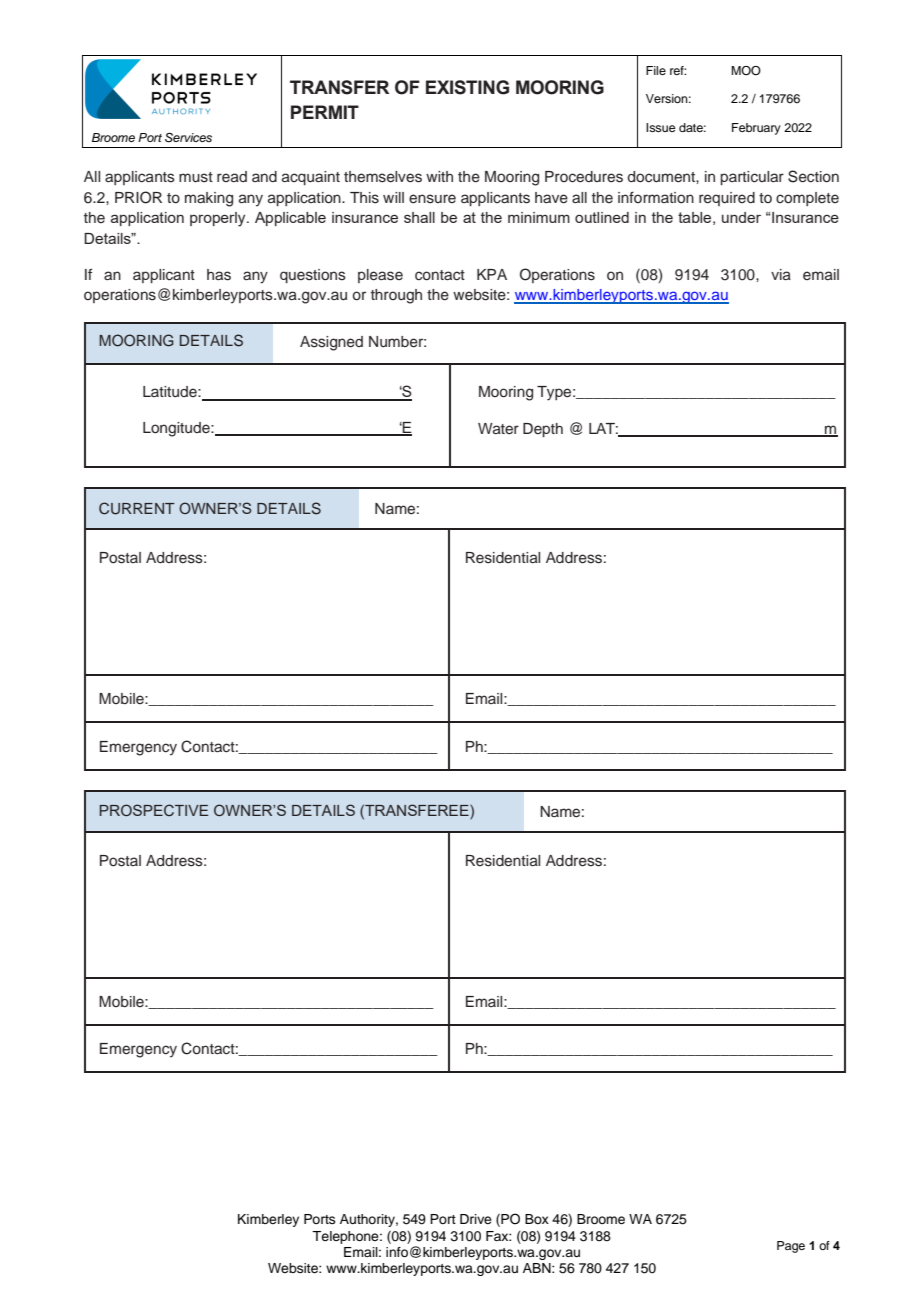  What do you see at coordinates (791, 1247) in the screenshot?
I see `Page` at bounding box center [791, 1247].
